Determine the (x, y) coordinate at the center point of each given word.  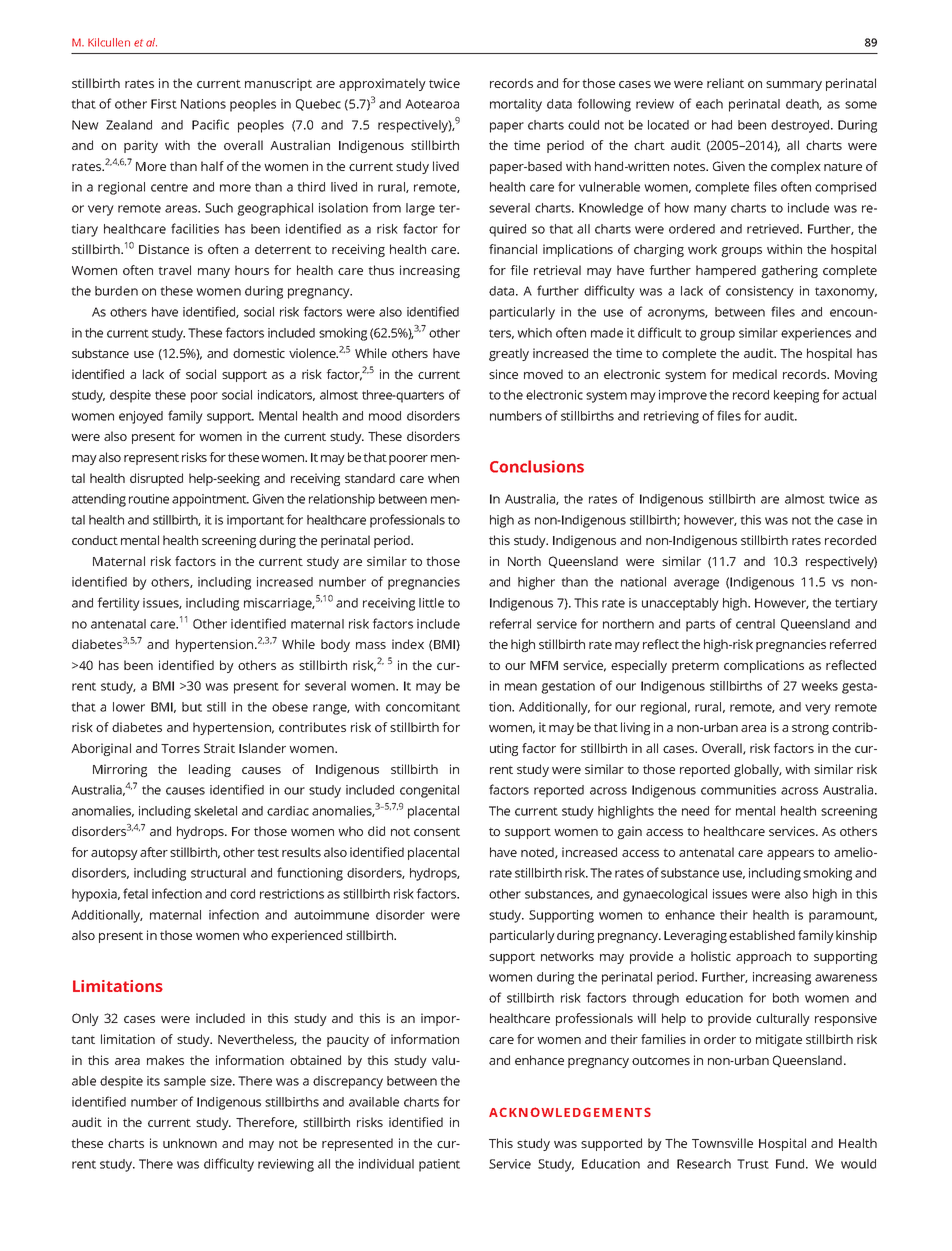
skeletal (215, 811)
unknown (190, 1143)
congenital (429, 791)
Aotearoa (432, 104)
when (443, 478)
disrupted (156, 479)
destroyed (801, 126)
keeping (796, 396)
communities (738, 790)
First (164, 104)
